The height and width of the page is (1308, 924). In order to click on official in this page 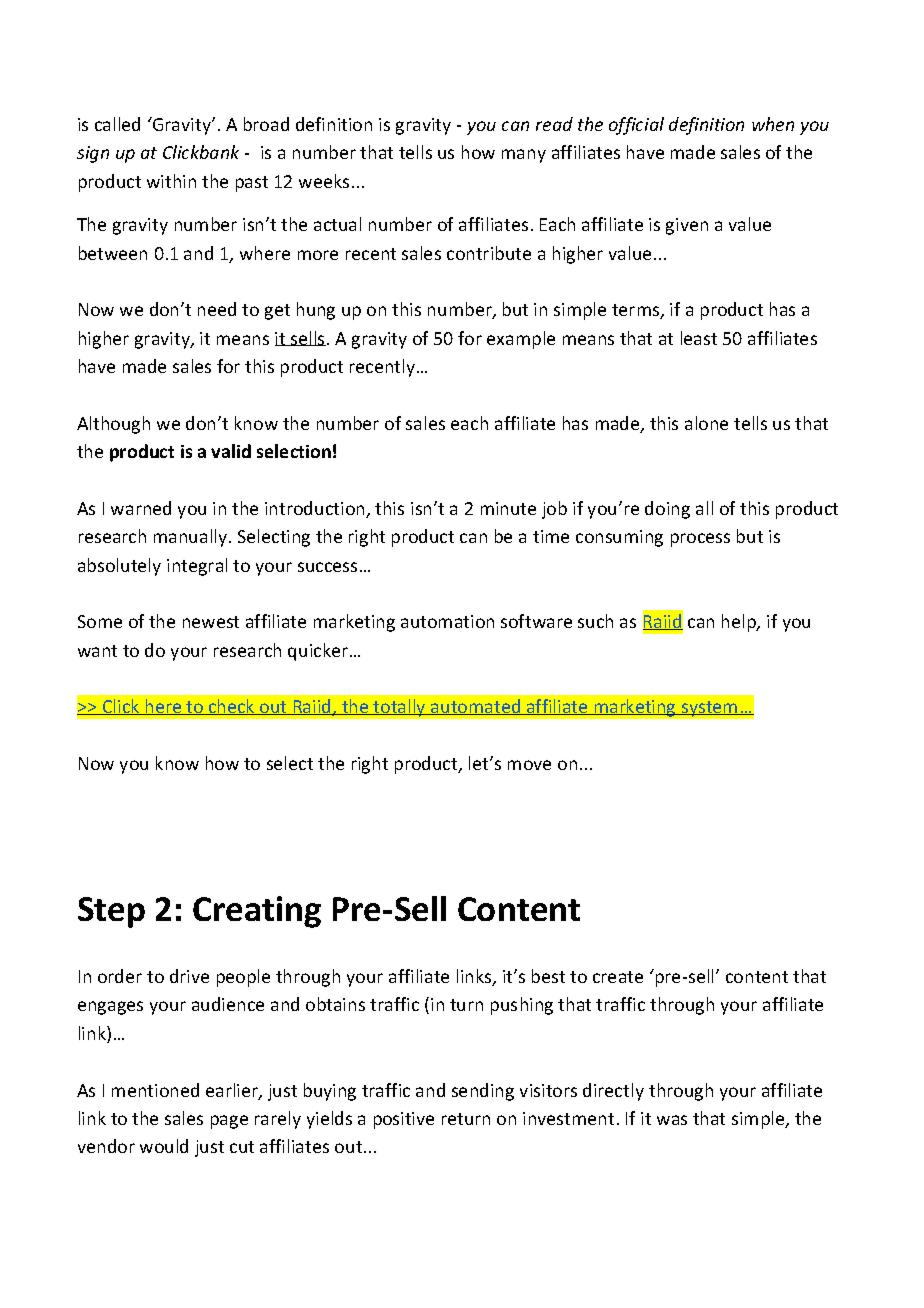, I will do `click(636, 126)`.
